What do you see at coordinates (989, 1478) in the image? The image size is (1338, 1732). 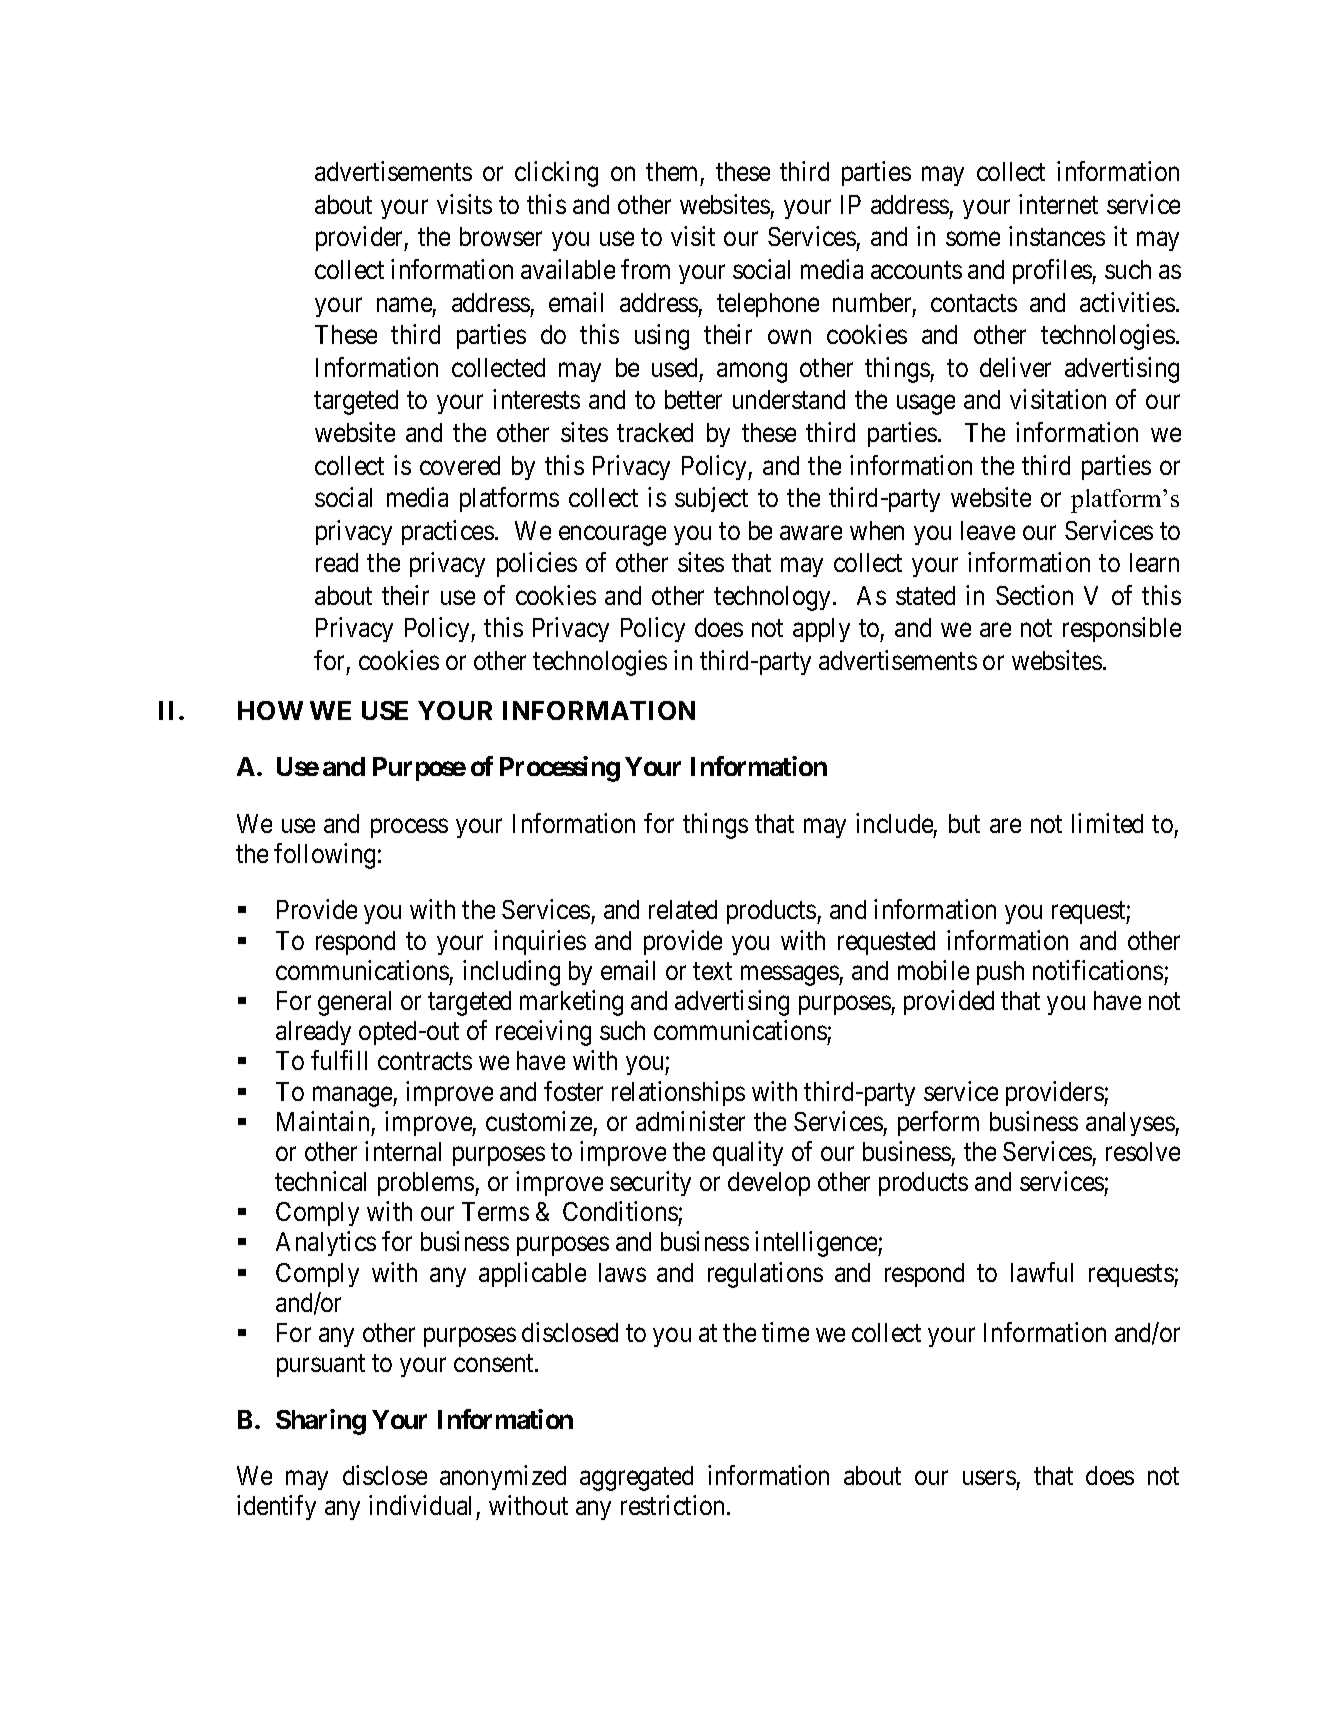 I see `users` at bounding box center [989, 1478].
